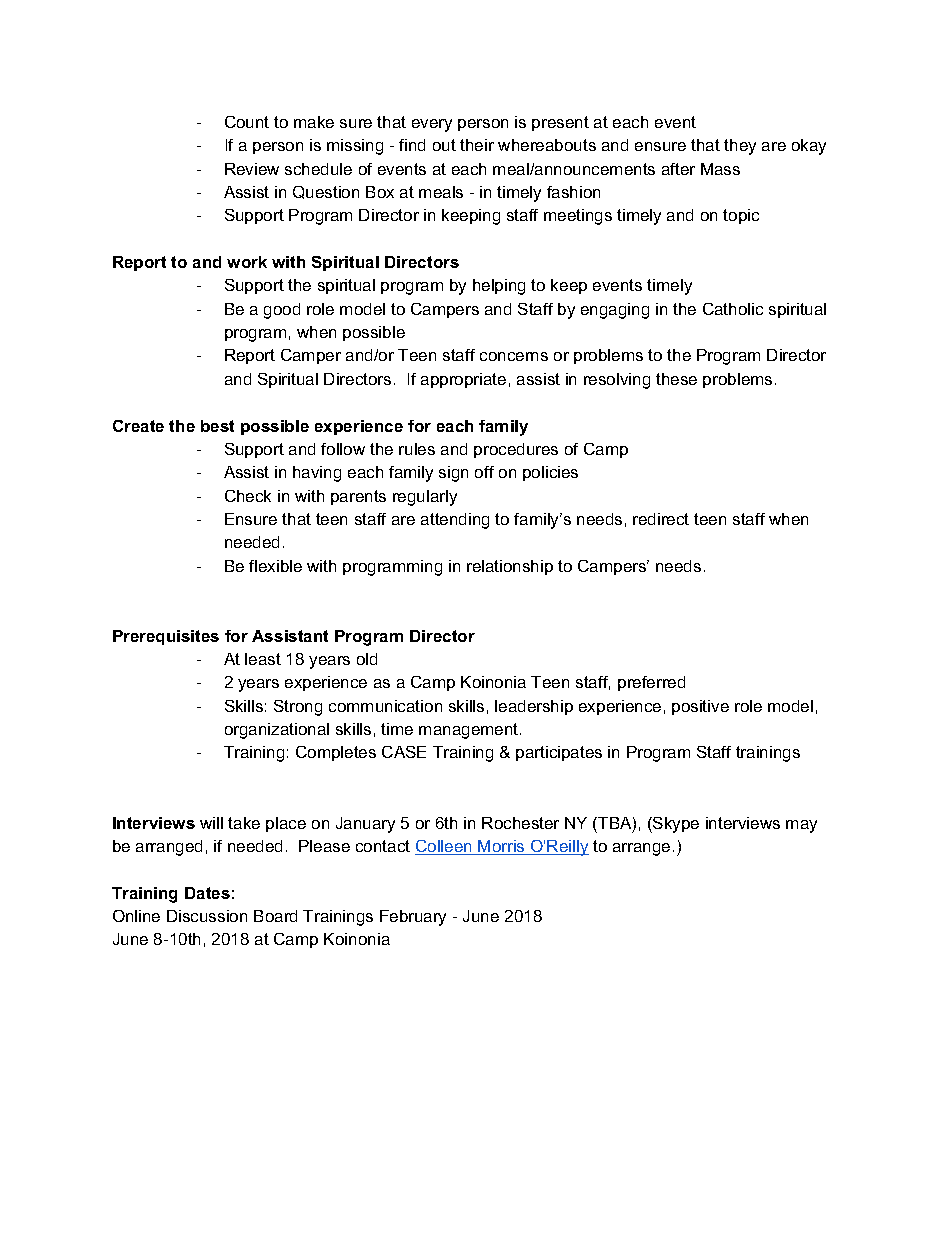 This page has width=952, height=1233. Describe the element at coordinates (651, 683) in the page. I see `preferred` at that location.
